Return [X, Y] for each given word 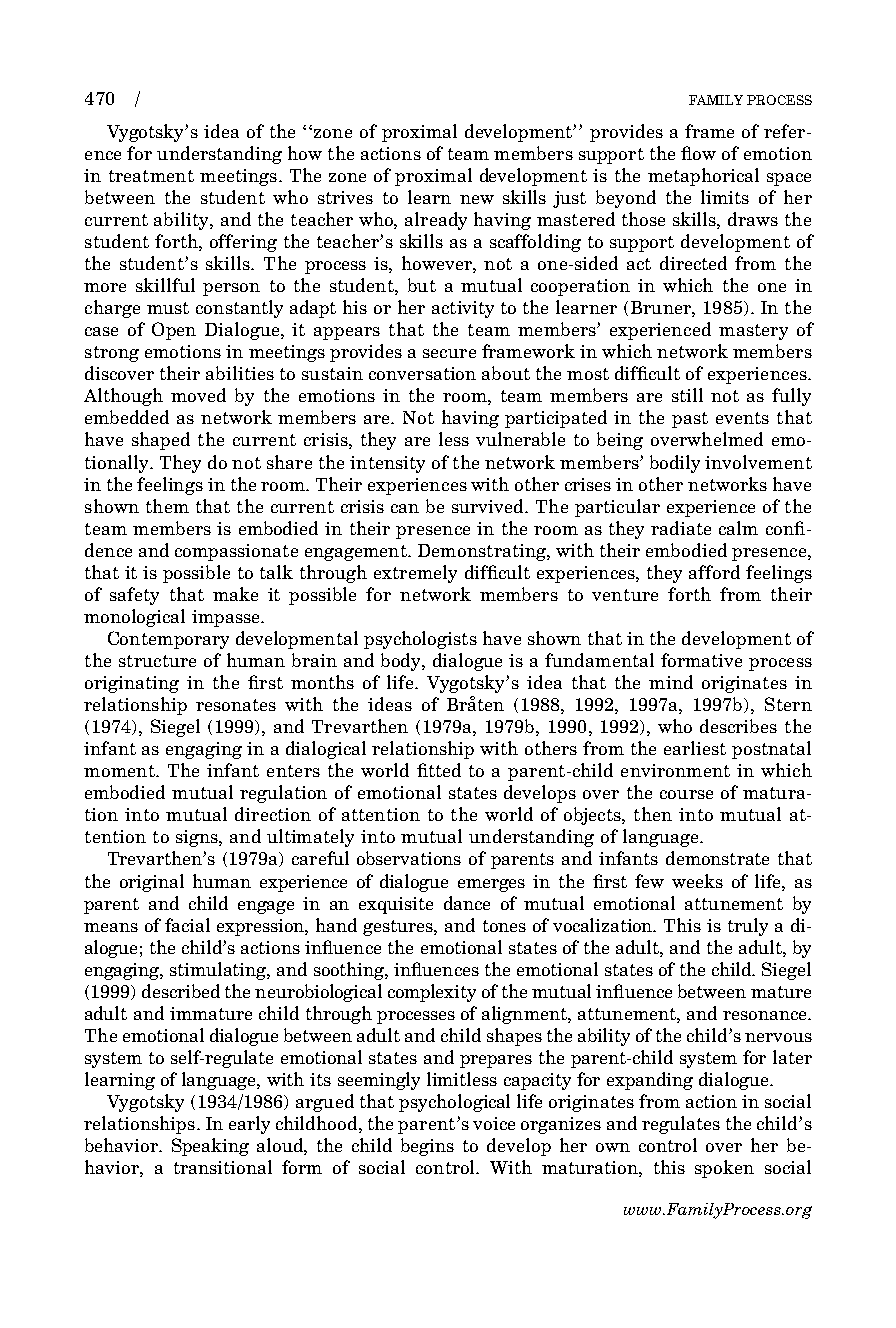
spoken [724, 1169]
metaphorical [703, 177]
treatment [151, 176]
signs [198, 838]
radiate [681, 528]
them [167, 506]
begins [427, 1147]
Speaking [210, 1147]
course [686, 794]
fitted [439, 770]
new [477, 199]
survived [489, 506]
